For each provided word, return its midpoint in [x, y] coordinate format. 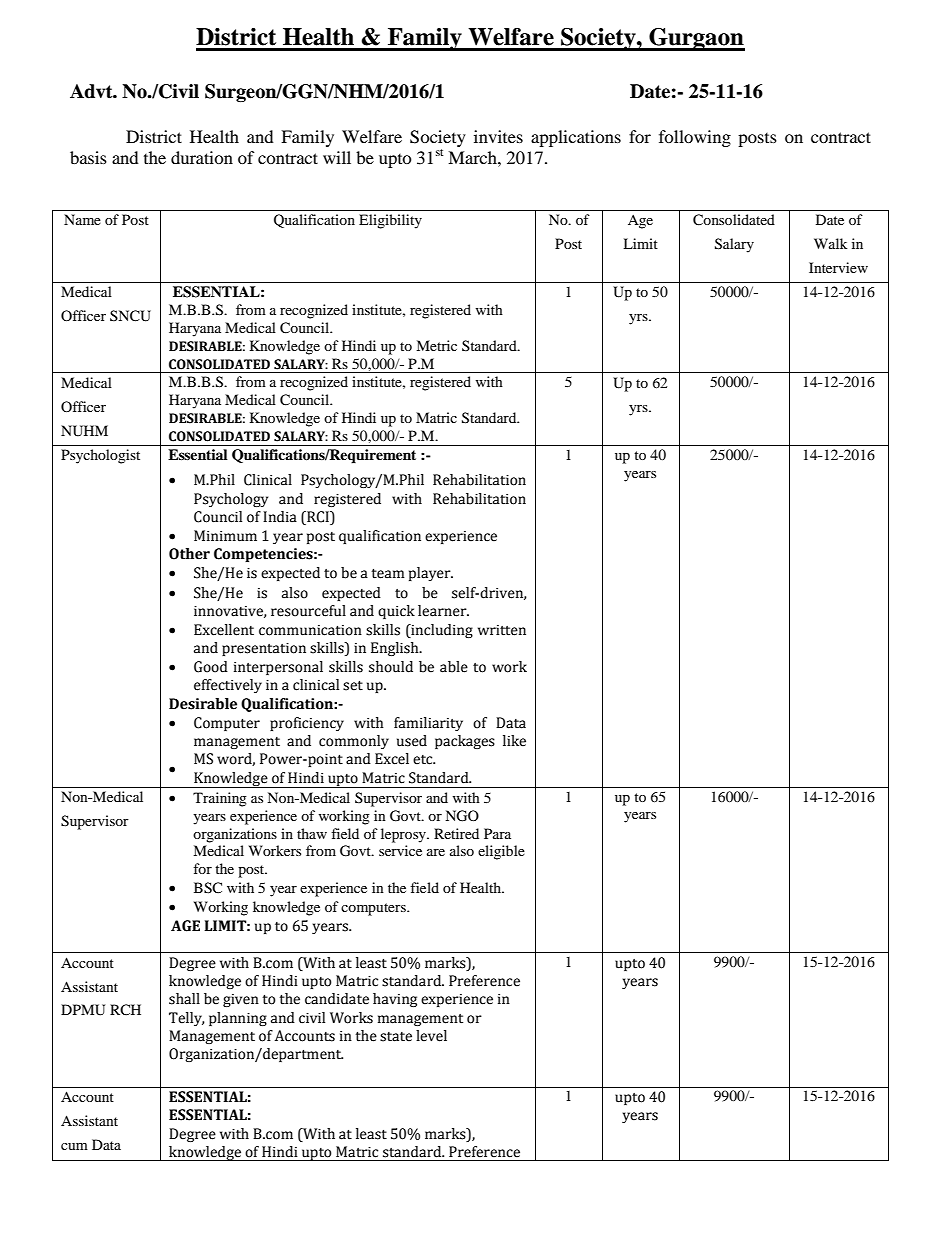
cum [74, 1146]
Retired [456, 833]
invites [498, 136]
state [396, 1037]
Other [189, 554]
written [502, 630]
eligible [501, 852]
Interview [838, 267]
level [431, 1036]
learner [443, 611]
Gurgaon [696, 39]
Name [82, 219]
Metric [436, 345]
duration [202, 157]
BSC [208, 888]
